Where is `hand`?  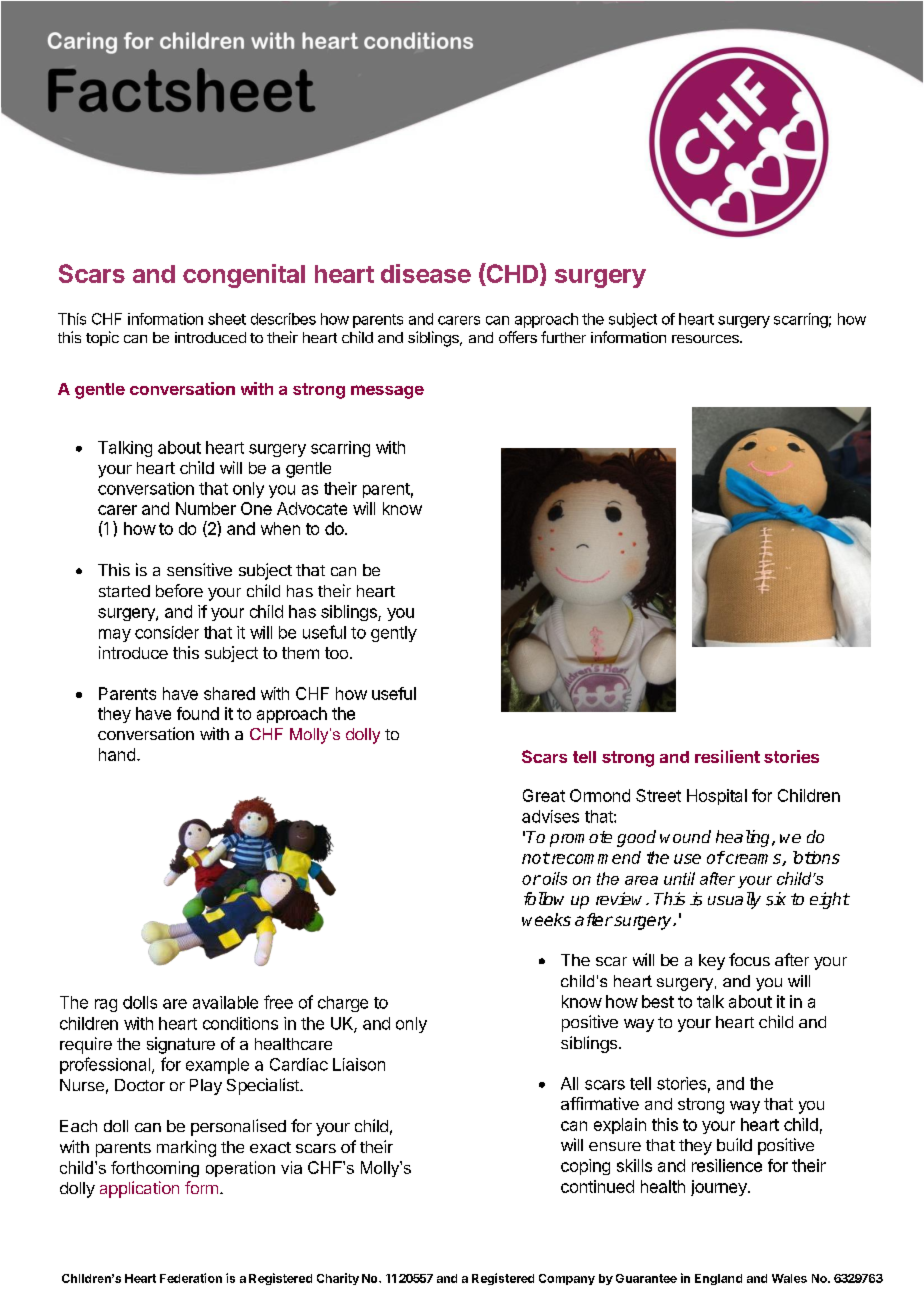 hand is located at coordinates (117, 754).
